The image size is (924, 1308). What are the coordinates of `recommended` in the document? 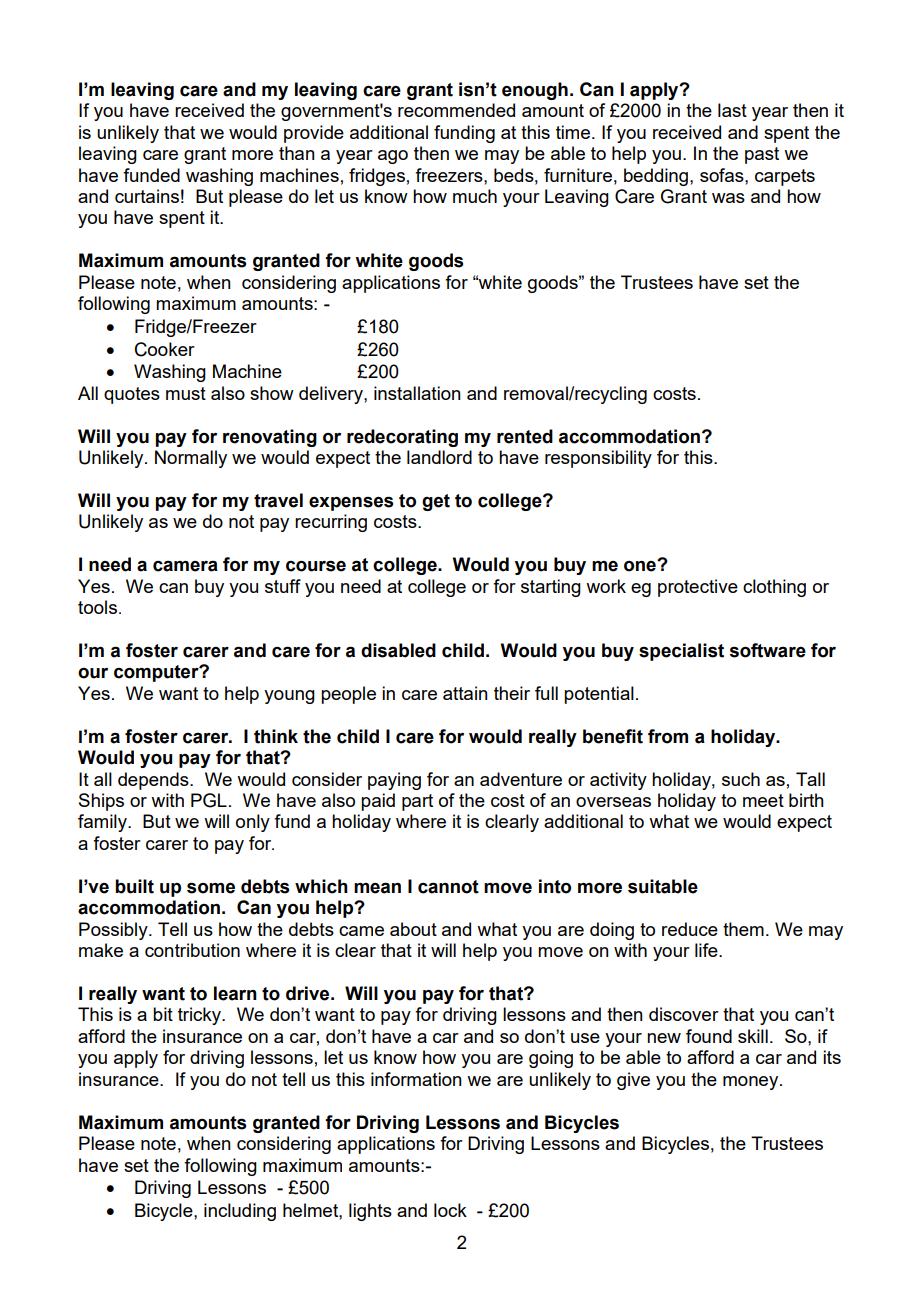 It's located at (456, 110).
